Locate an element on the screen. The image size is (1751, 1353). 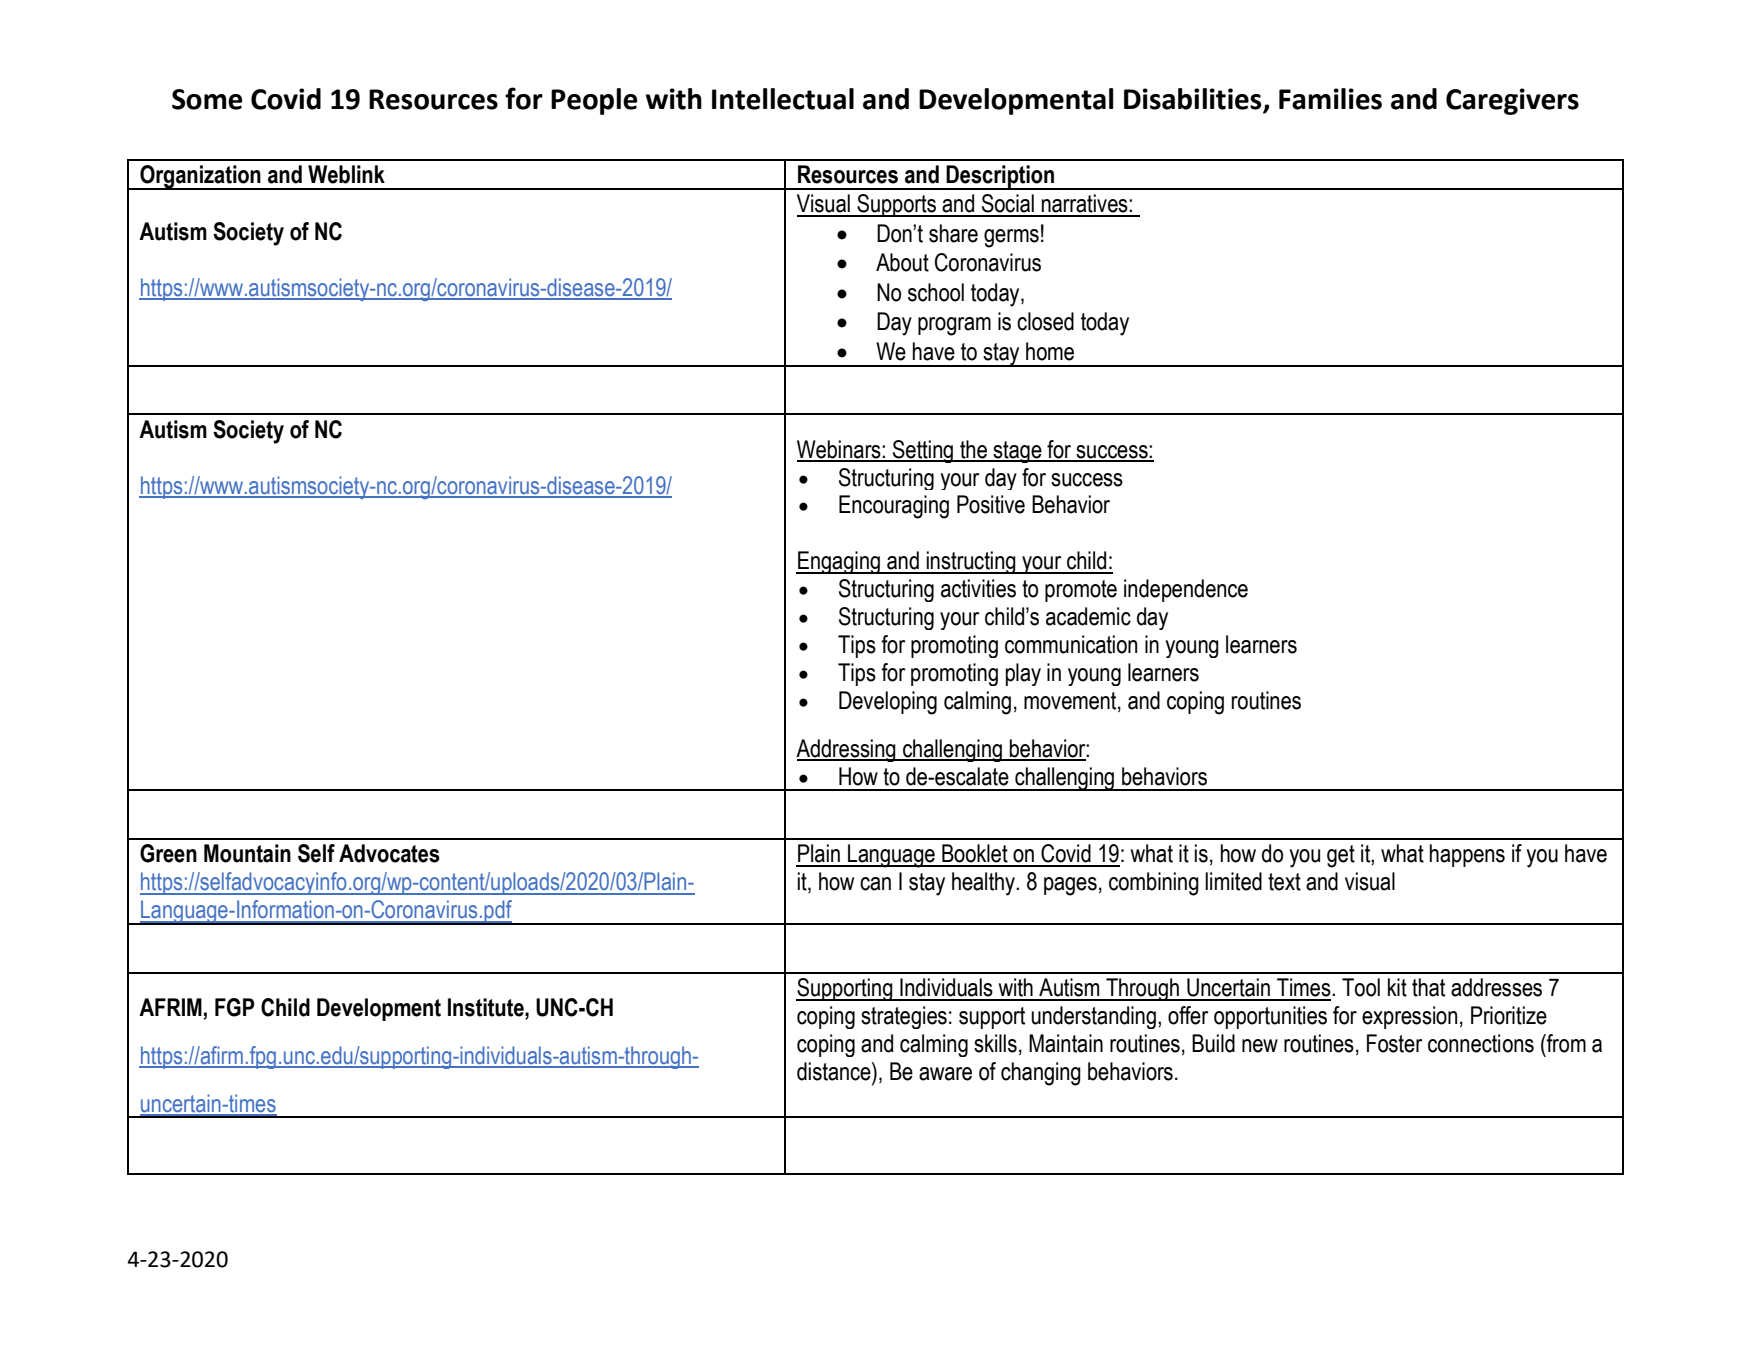
Some is located at coordinates (207, 99).
